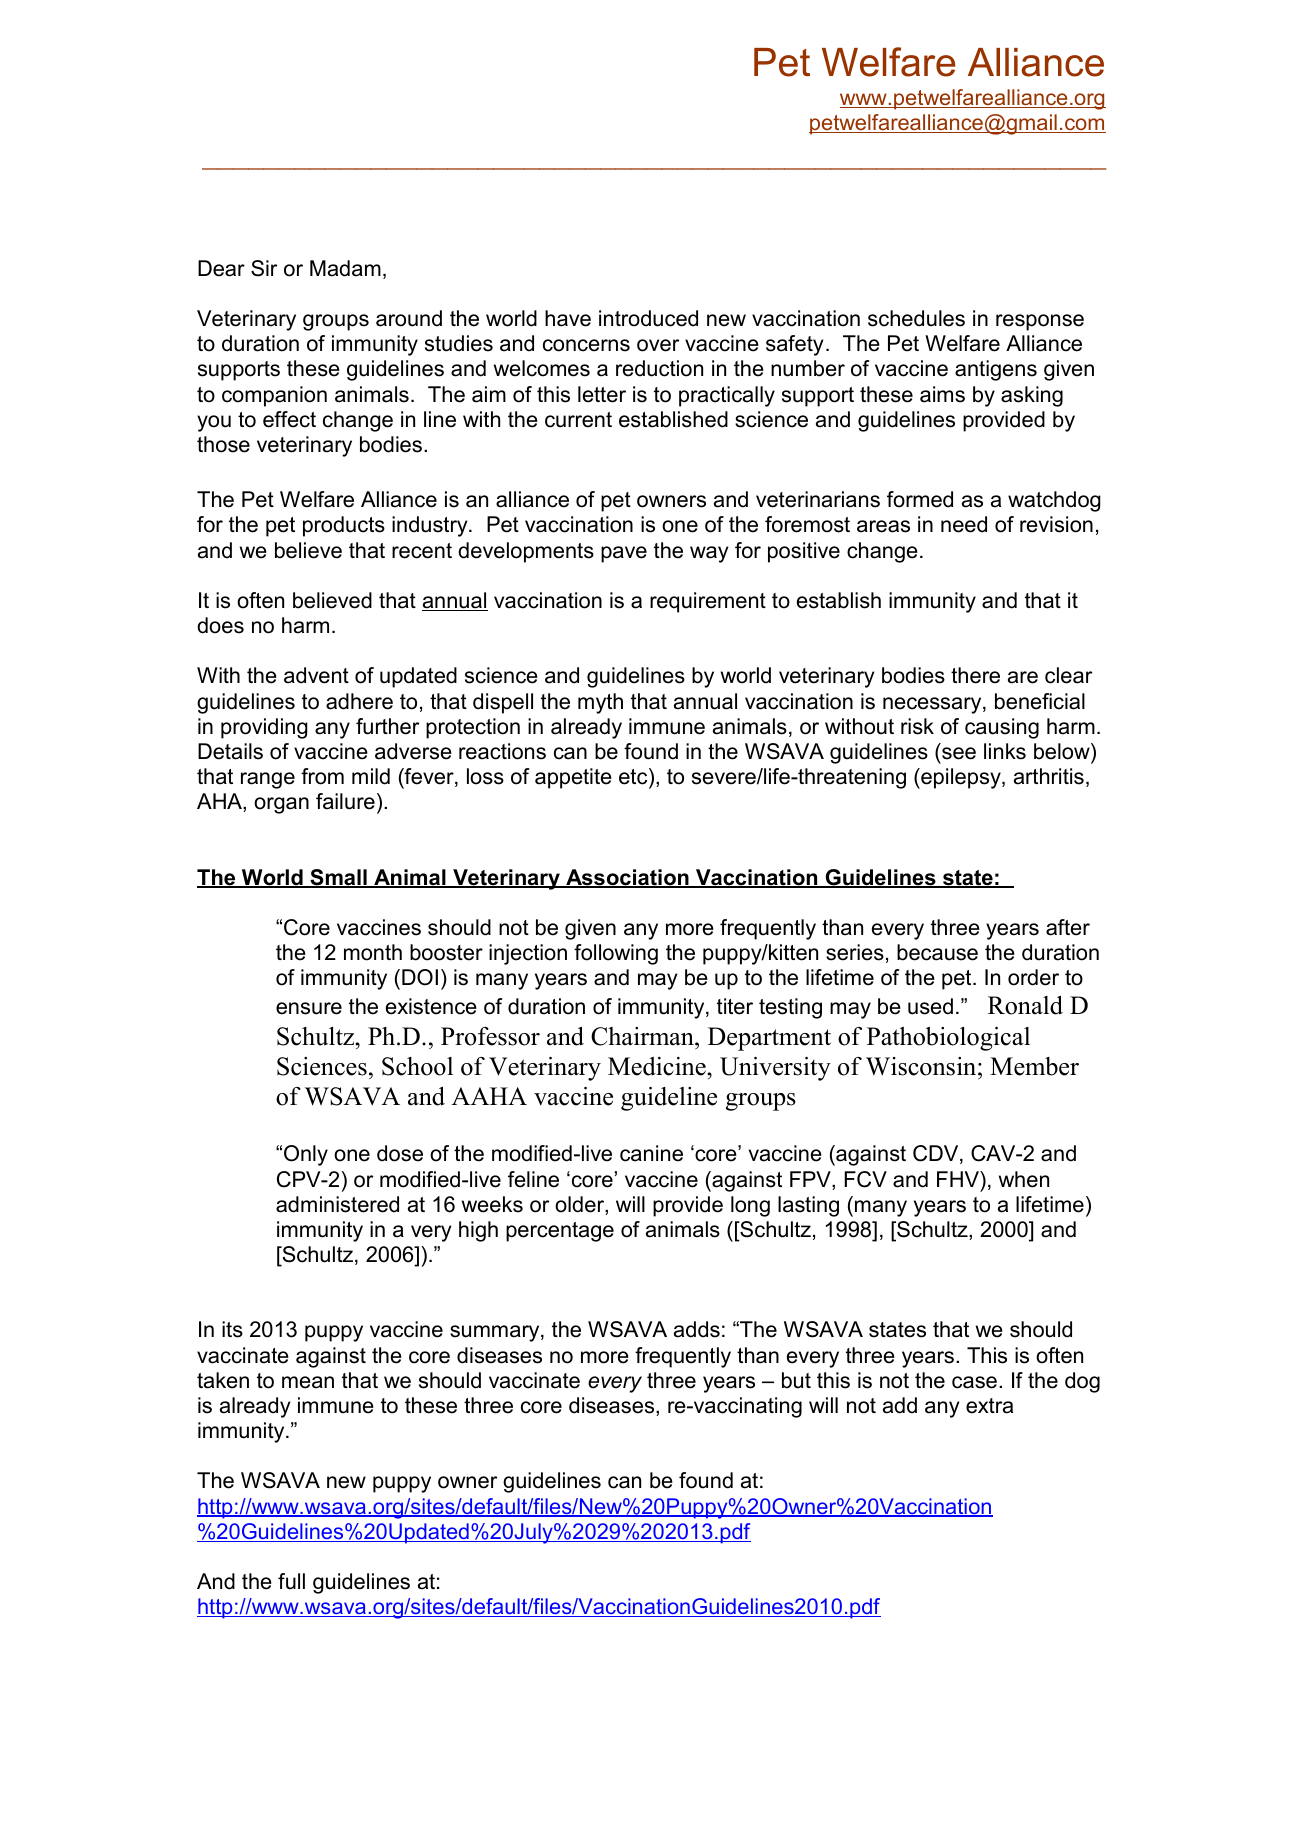  I want to click on but, so click(796, 1380).
